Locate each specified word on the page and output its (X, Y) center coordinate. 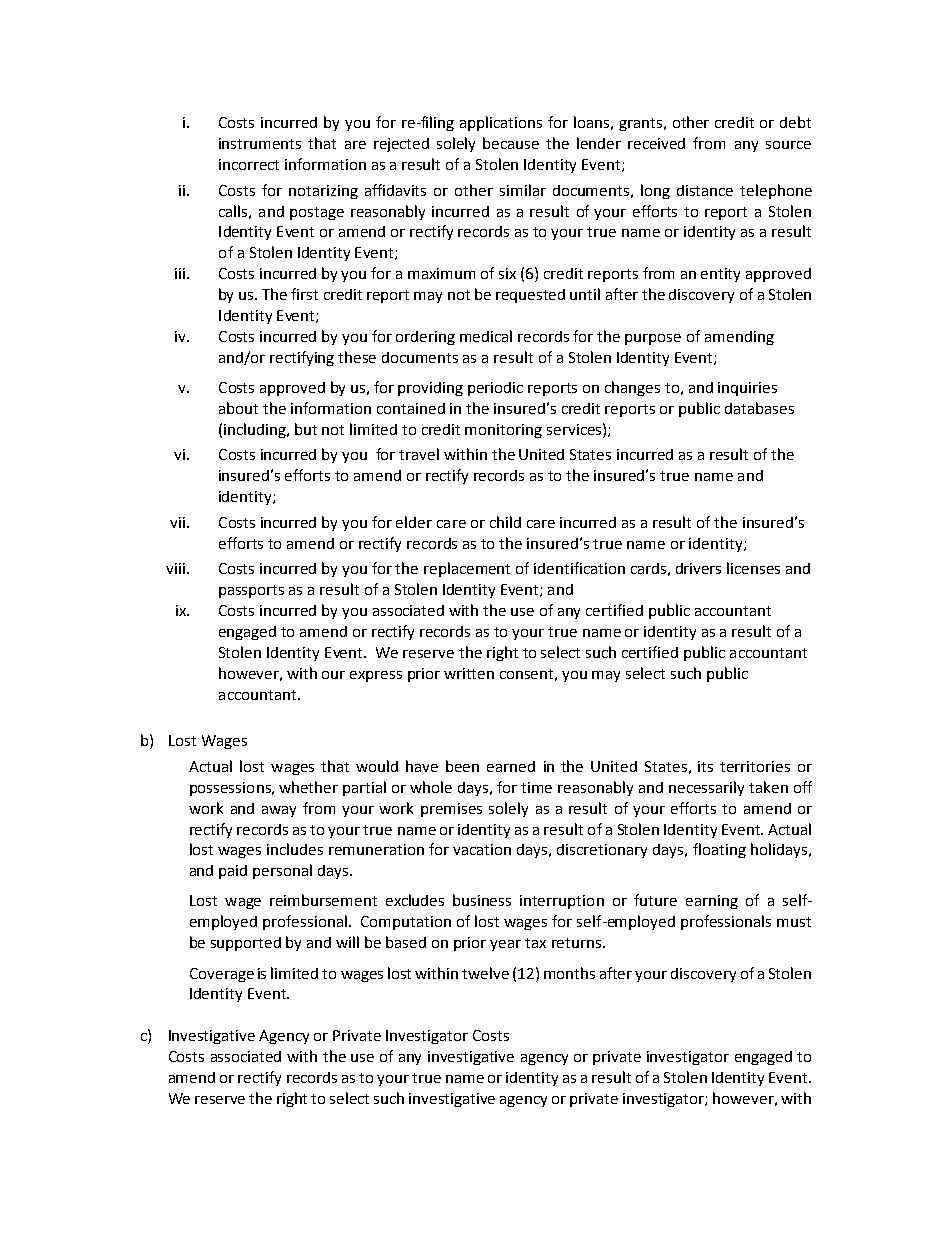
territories (755, 766)
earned (511, 766)
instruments (260, 143)
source (788, 145)
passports (251, 591)
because (511, 143)
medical (486, 336)
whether (308, 787)
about (238, 408)
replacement (467, 569)
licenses (753, 568)
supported (246, 944)
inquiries (747, 389)
